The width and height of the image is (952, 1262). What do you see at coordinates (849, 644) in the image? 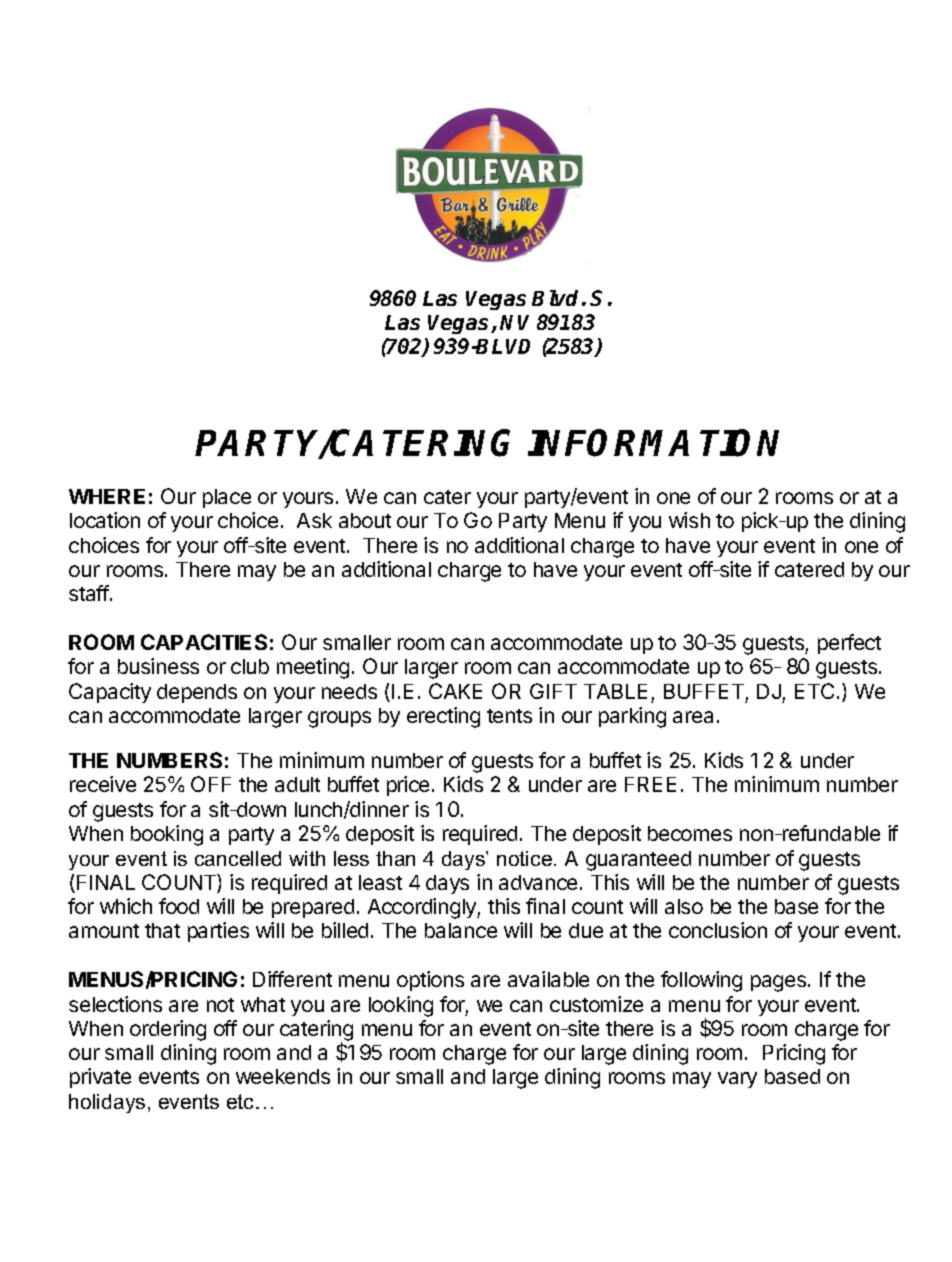
I see `perfect` at bounding box center [849, 644].
